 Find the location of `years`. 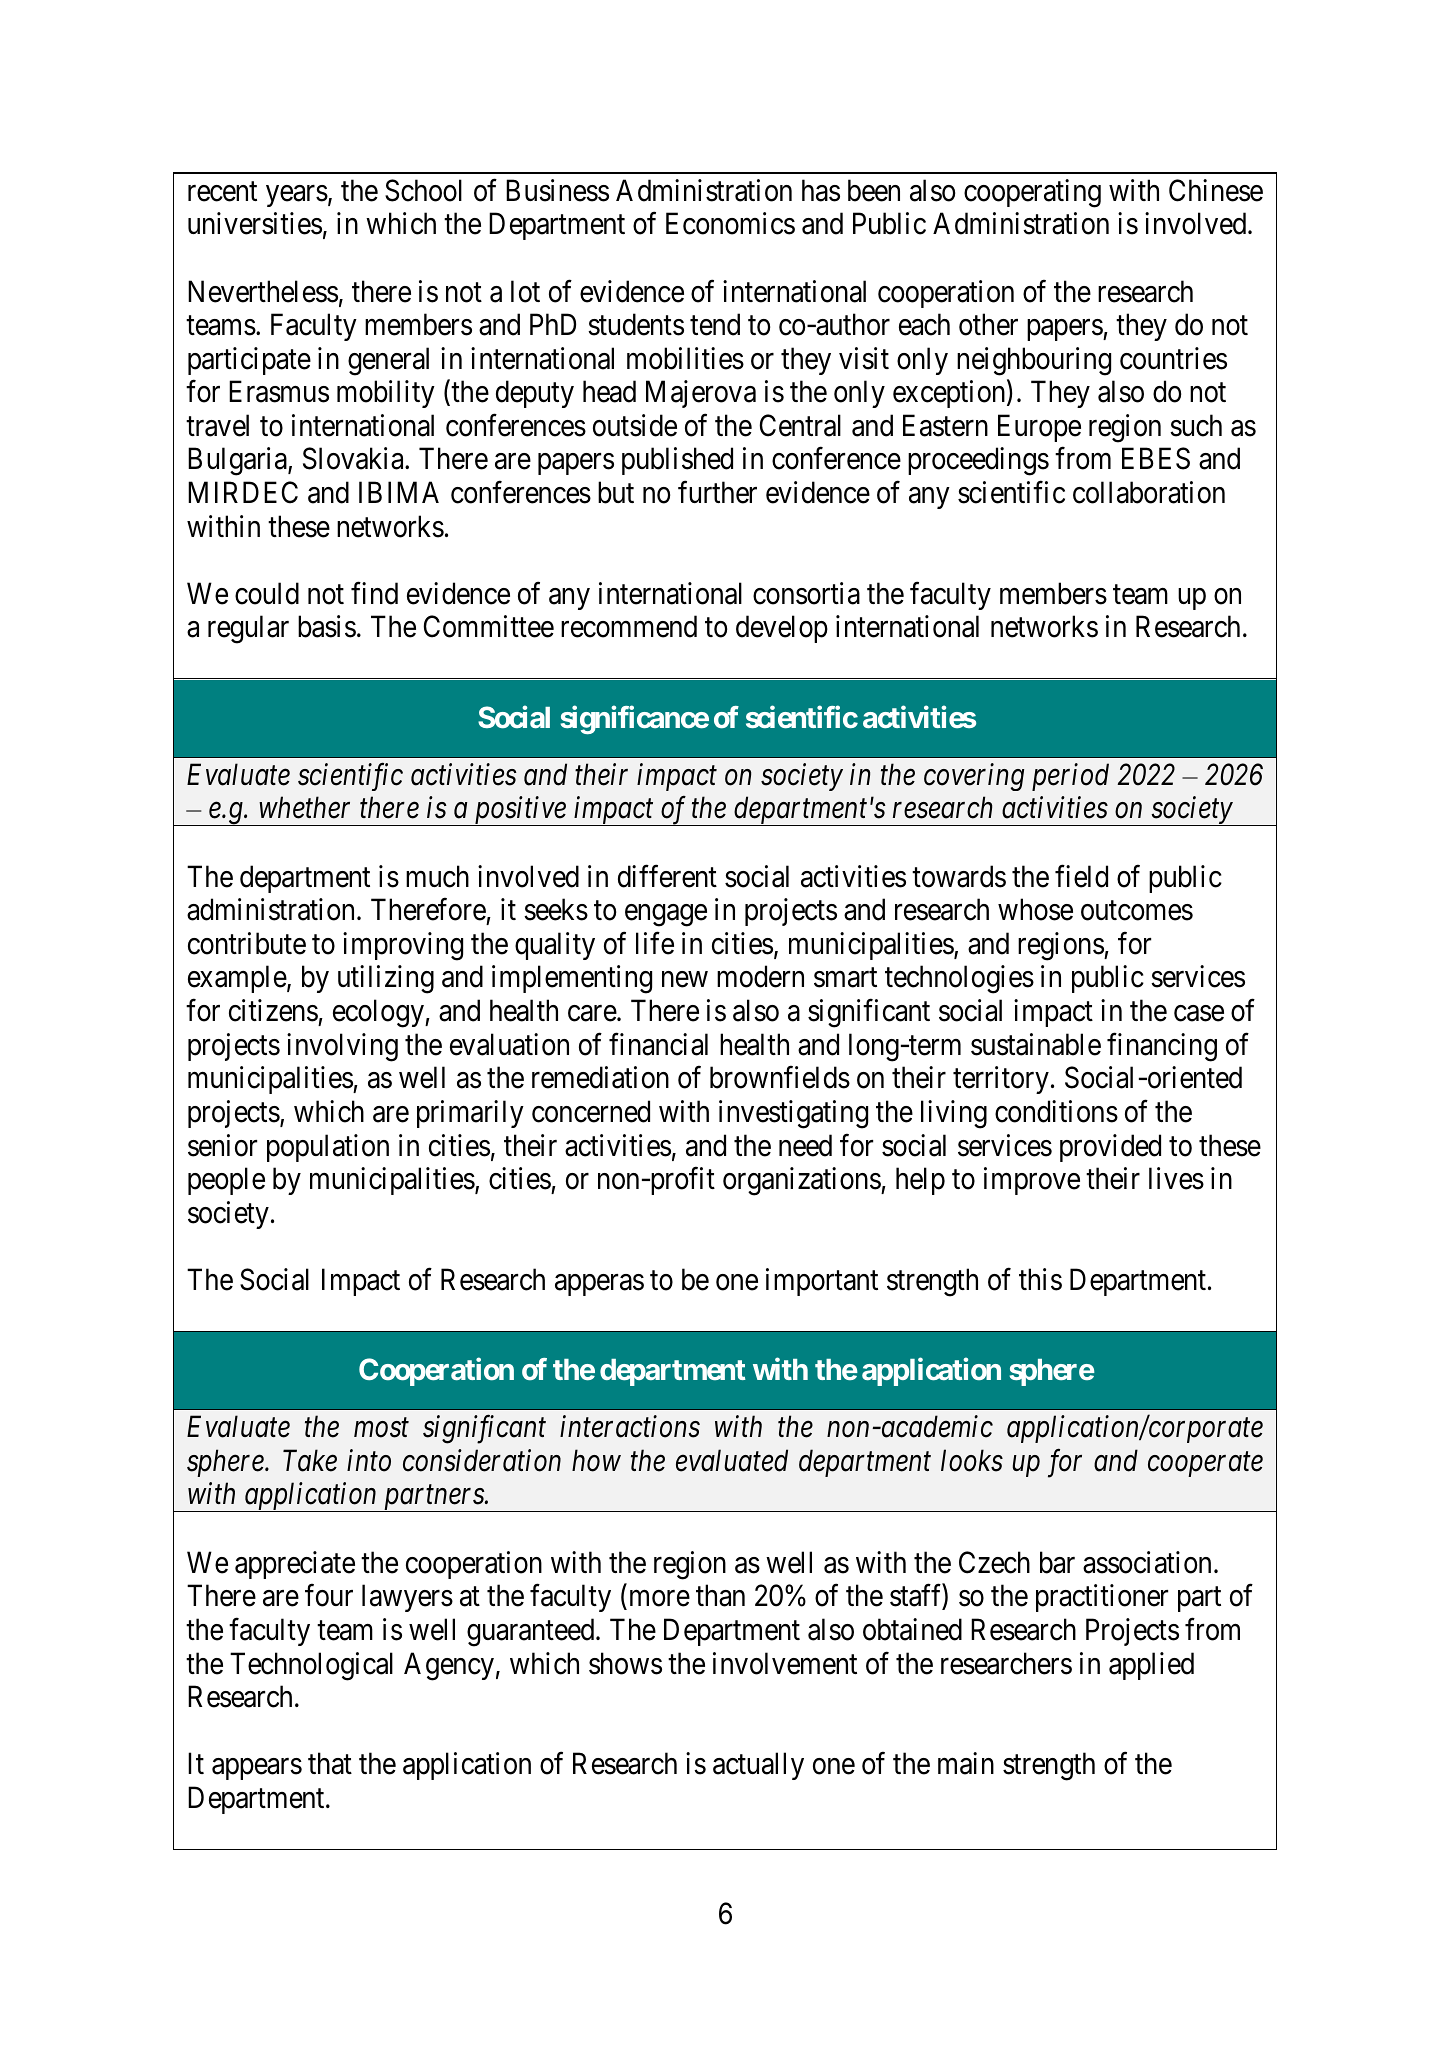

years is located at coordinates (297, 196).
